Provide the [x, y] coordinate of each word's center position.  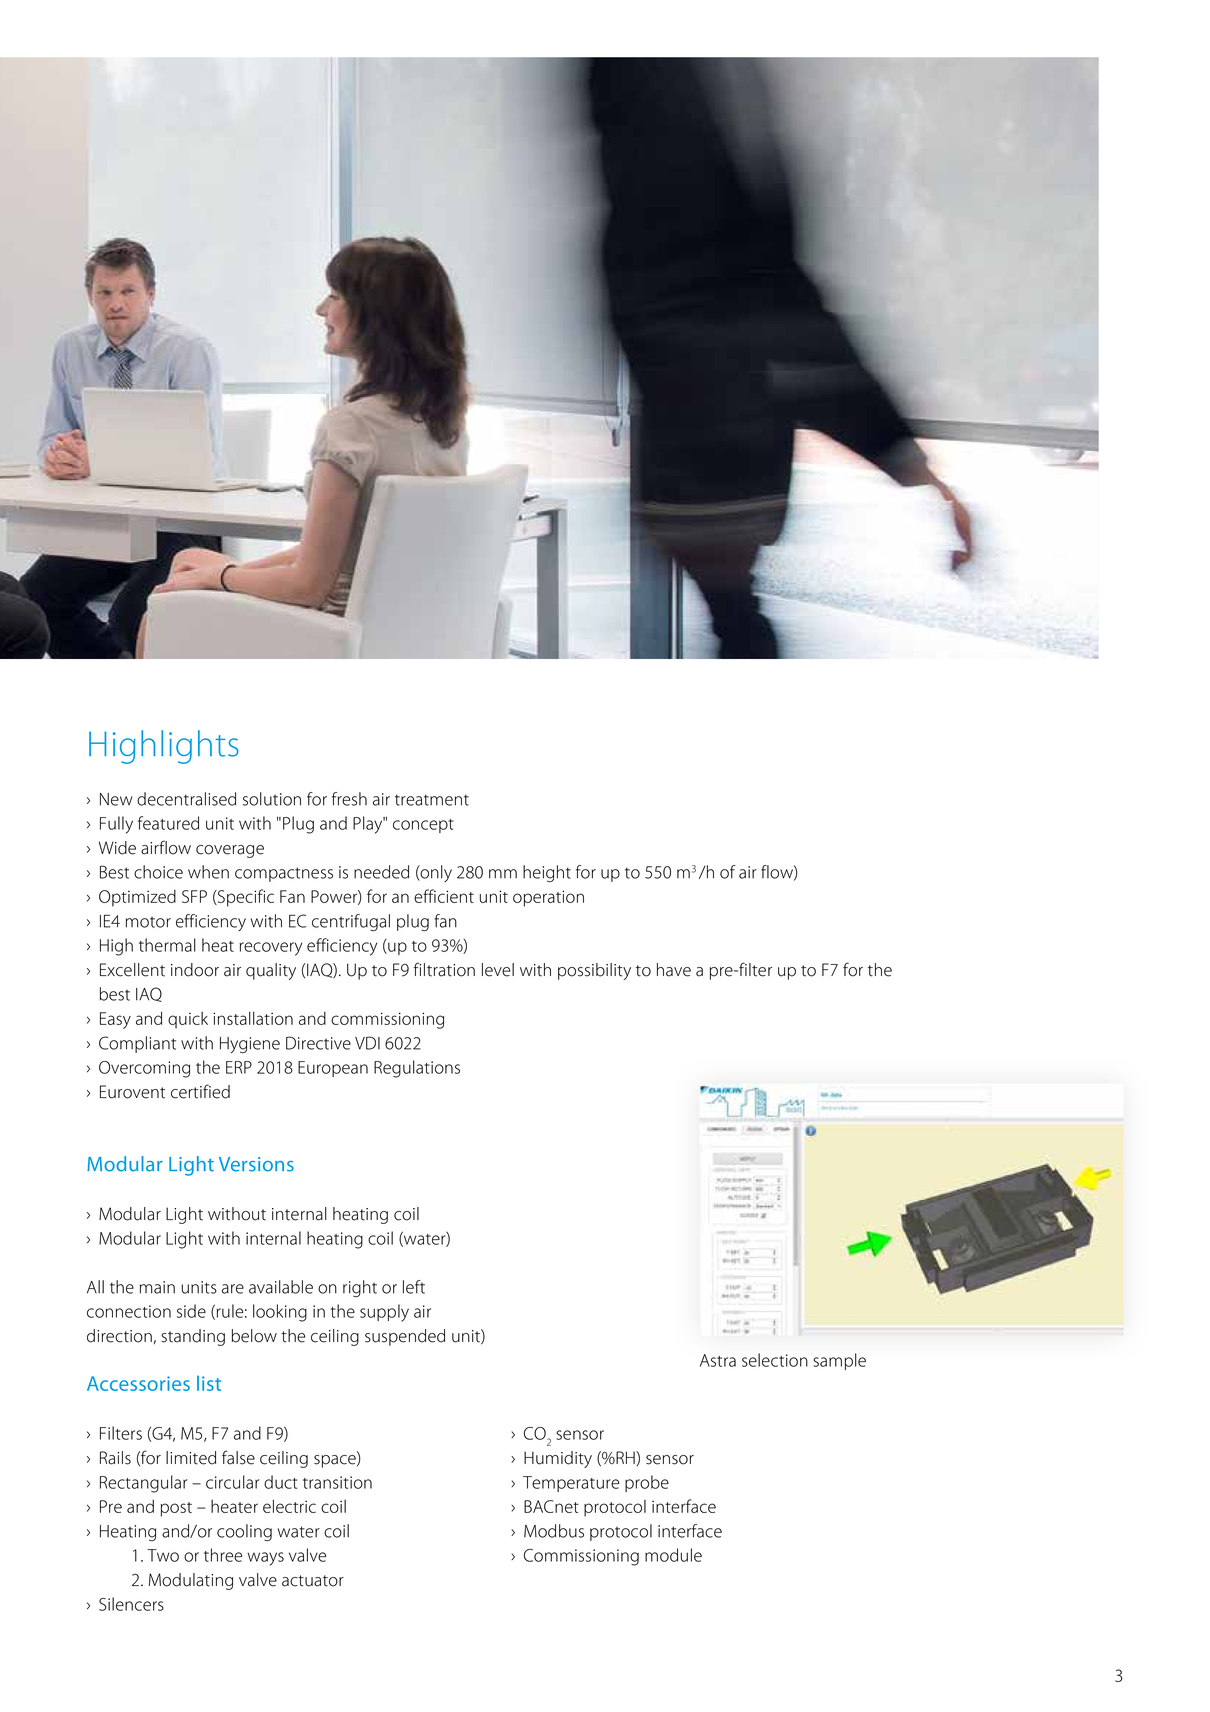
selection [775, 1360]
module [673, 1555]
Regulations [417, 1069]
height [547, 873]
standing [193, 1337]
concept [423, 826]
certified [200, 1091]
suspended [405, 1337]
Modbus [554, 1531]
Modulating [191, 1581]
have [674, 970]
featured [168, 823]
